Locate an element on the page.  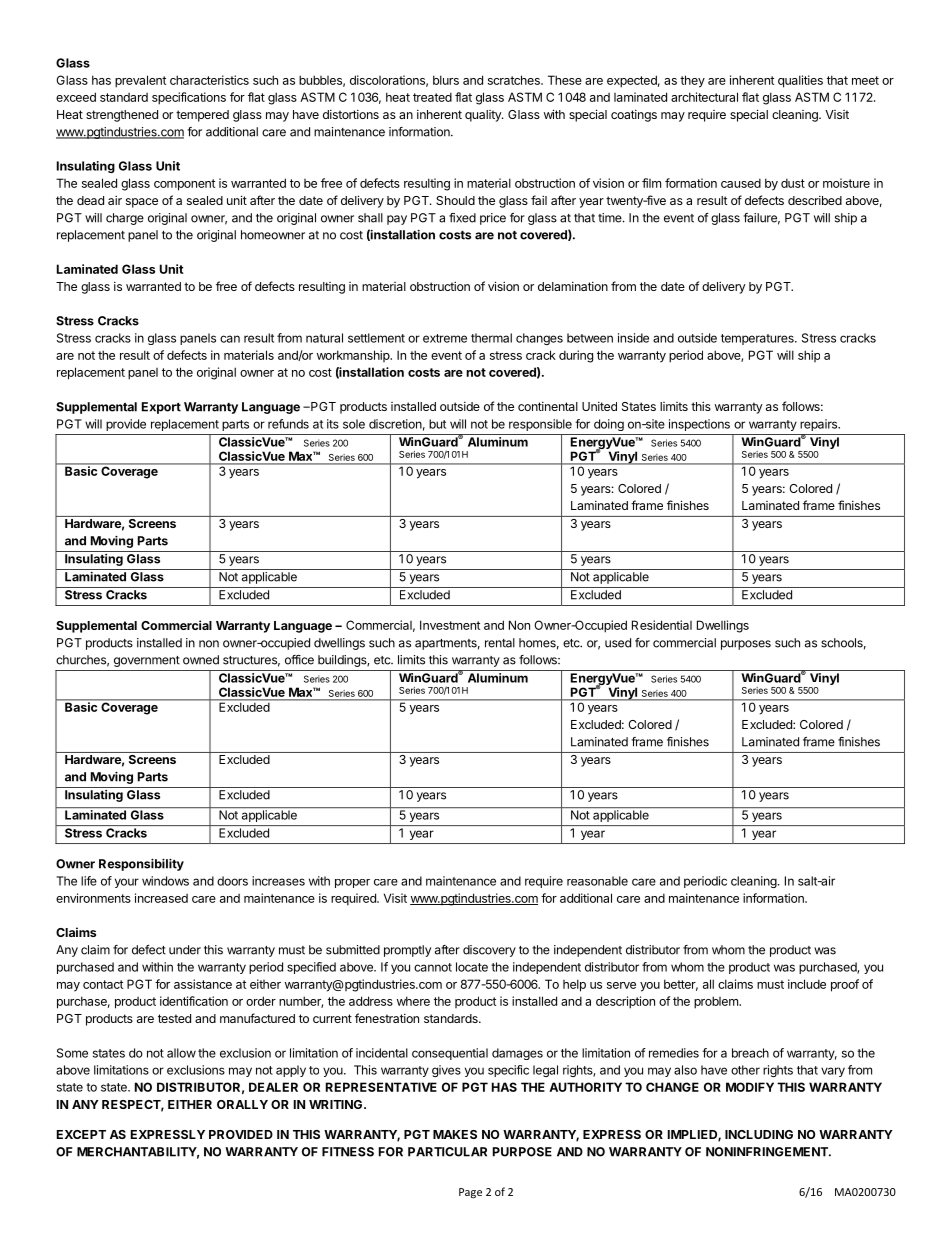
Investment is located at coordinates (450, 625).
